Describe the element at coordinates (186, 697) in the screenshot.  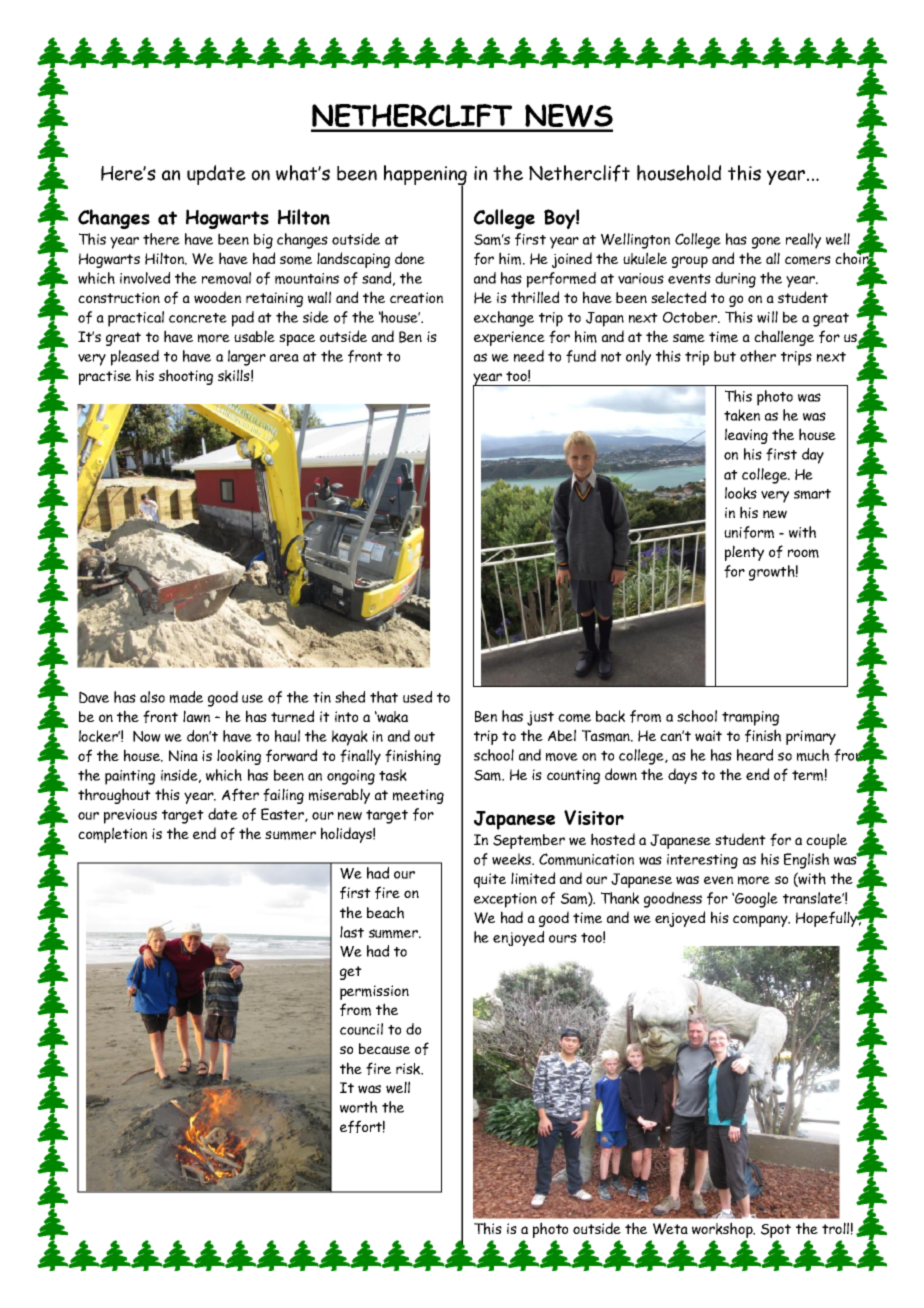
I see `made` at that location.
